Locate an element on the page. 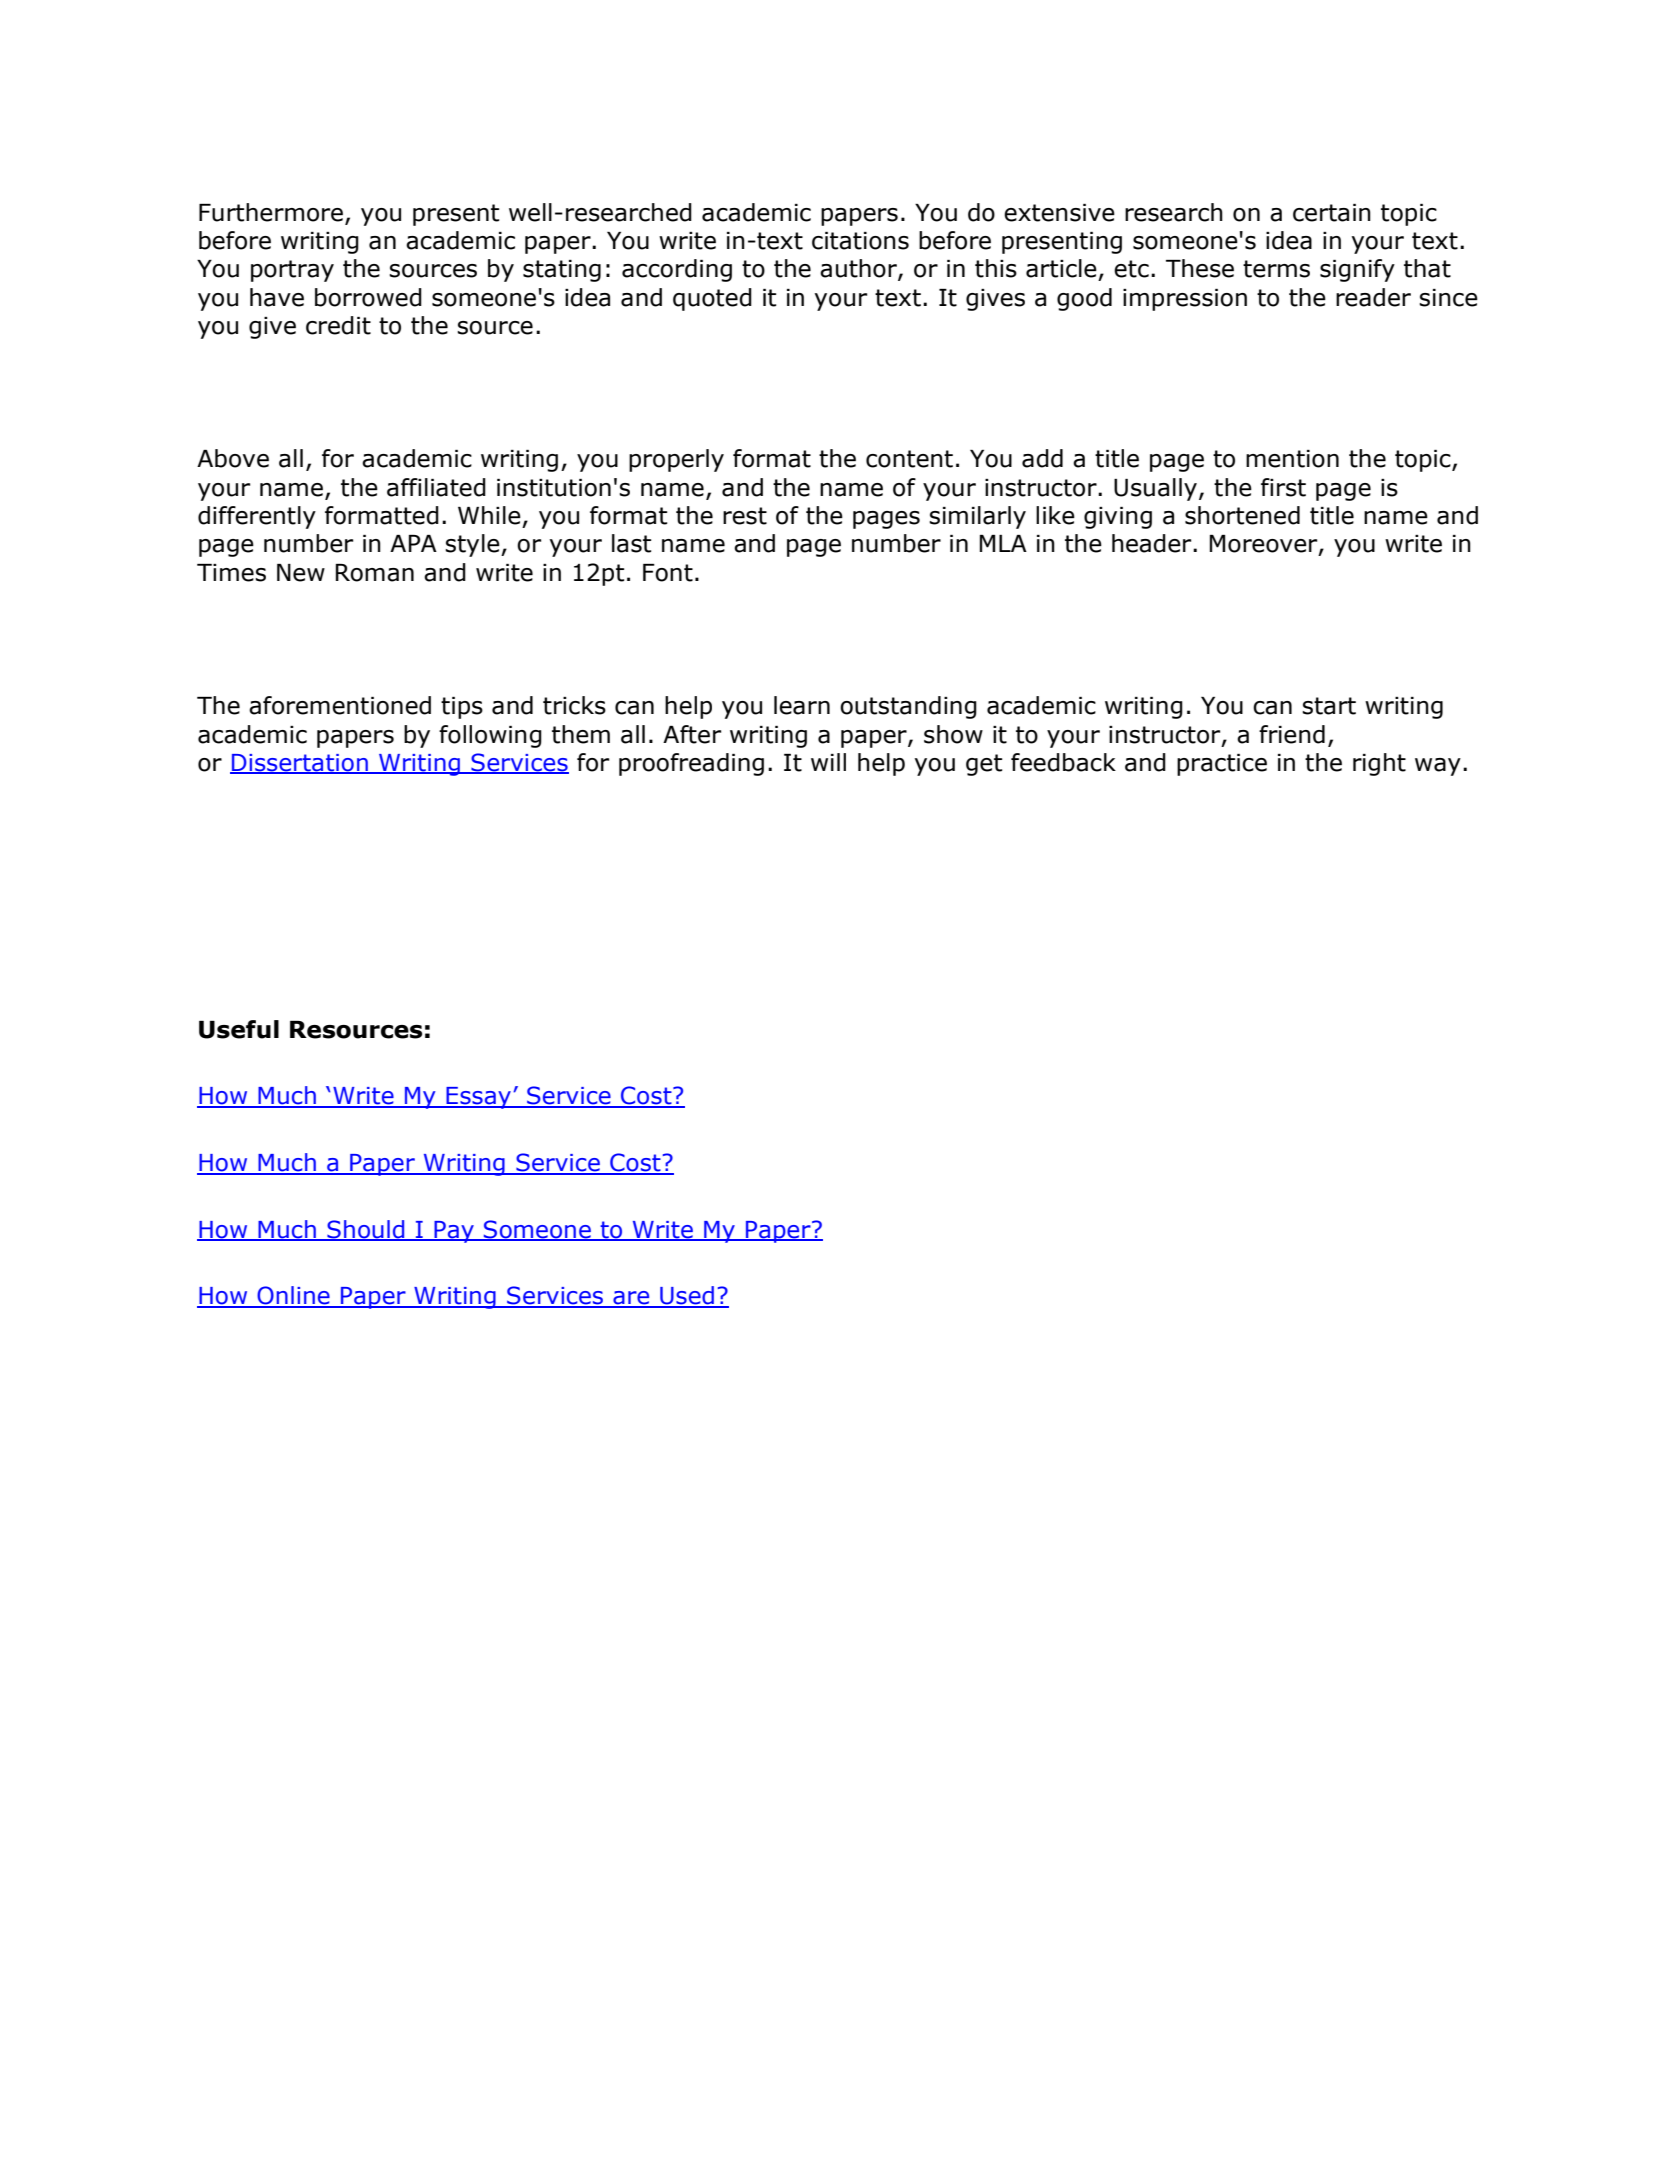 Image resolution: width=1678 pixels, height=2171 pixels. Font is located at coordinates (668, 573).
